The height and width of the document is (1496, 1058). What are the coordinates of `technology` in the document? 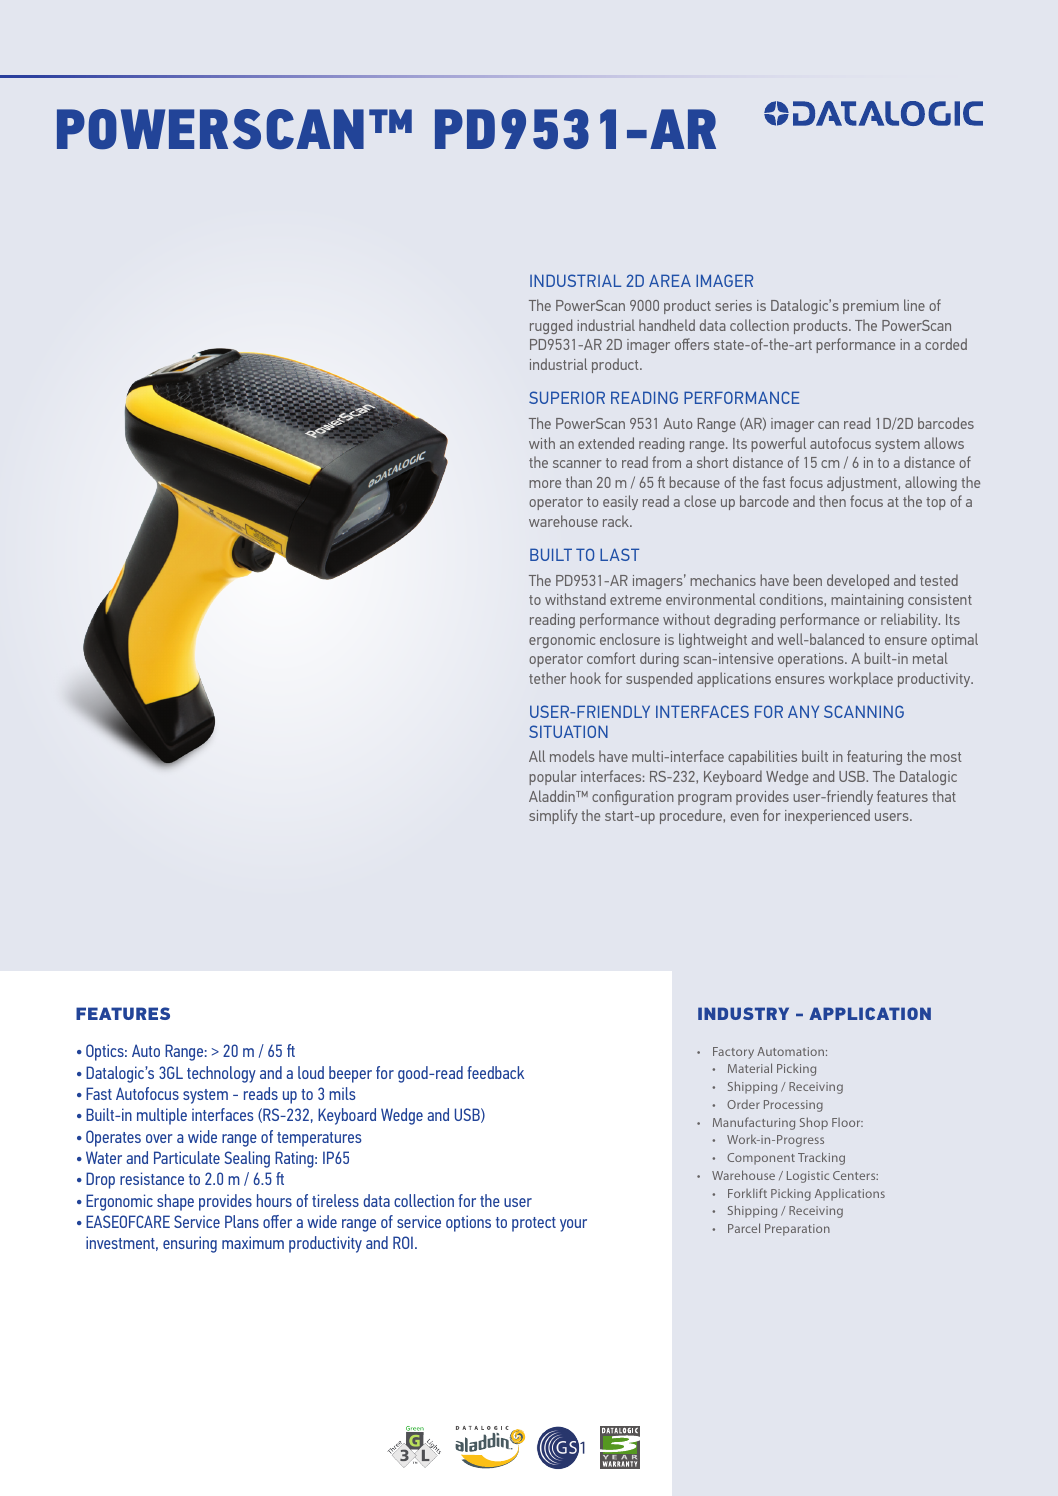 It's located at (221, 1074).
